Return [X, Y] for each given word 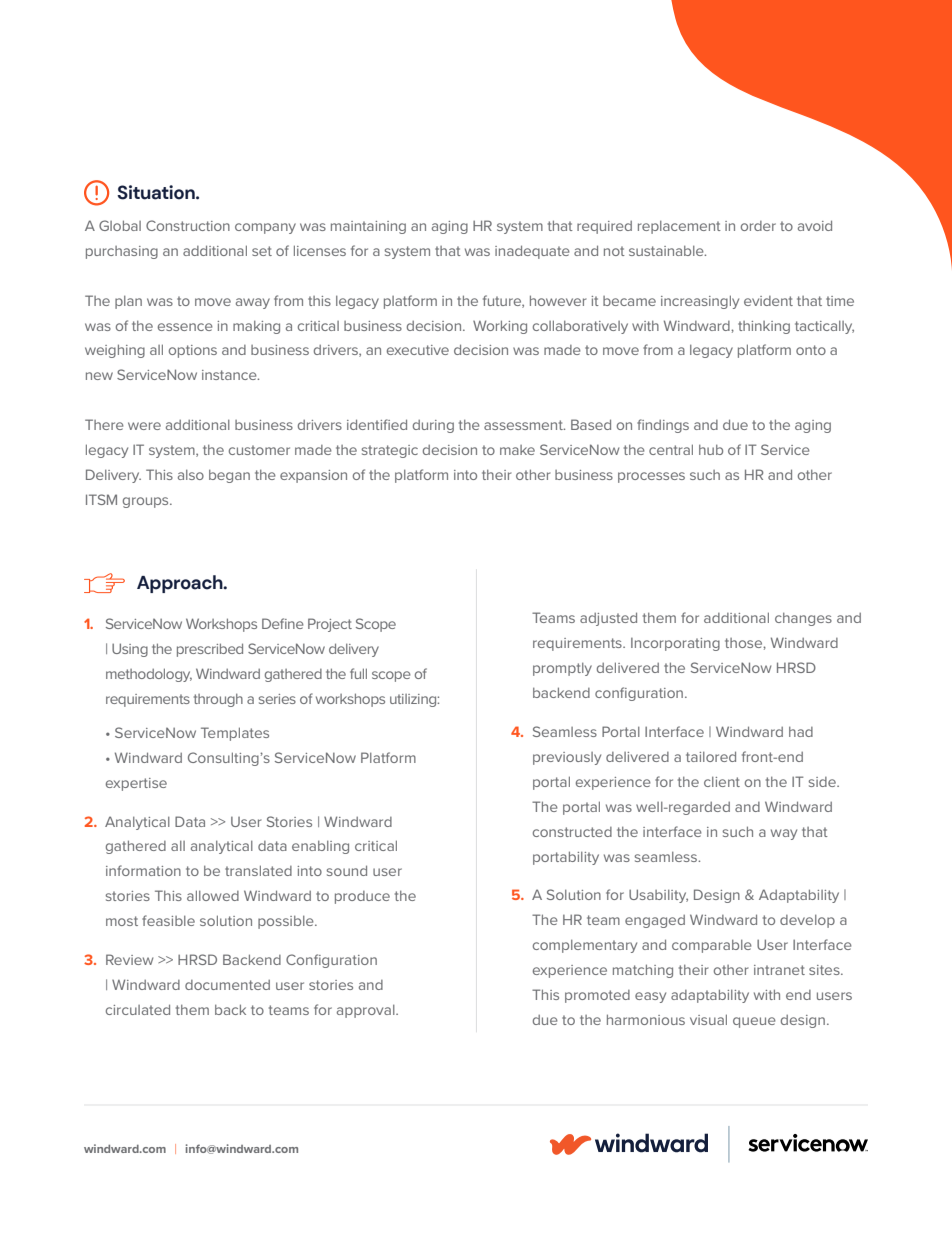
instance [230, 375]
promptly [562, 669]
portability [566, 858]
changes [803, 619]
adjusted [608, 619]
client [722, 782]
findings [663, 426]
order [758, 226]
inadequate [532, 252]
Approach [181, 584]
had [801, 732]
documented [227, 985]
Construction [188, 225]
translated [258, 870]
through [218, 700]
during [433, 426]
